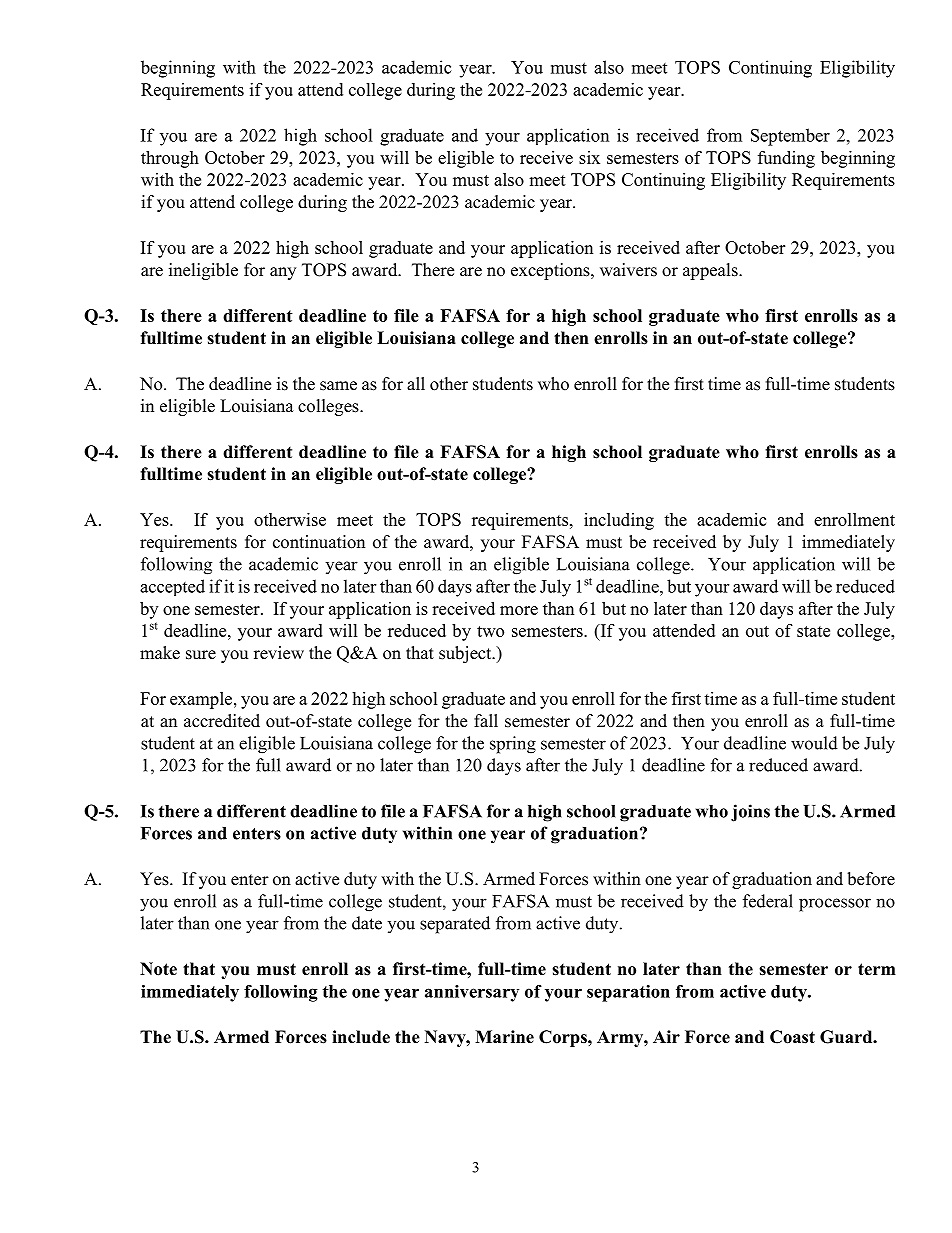 This document has width=952, height=1233. Describe the element at coordinates (158, 969) in the document. I see `Note` at that location.
